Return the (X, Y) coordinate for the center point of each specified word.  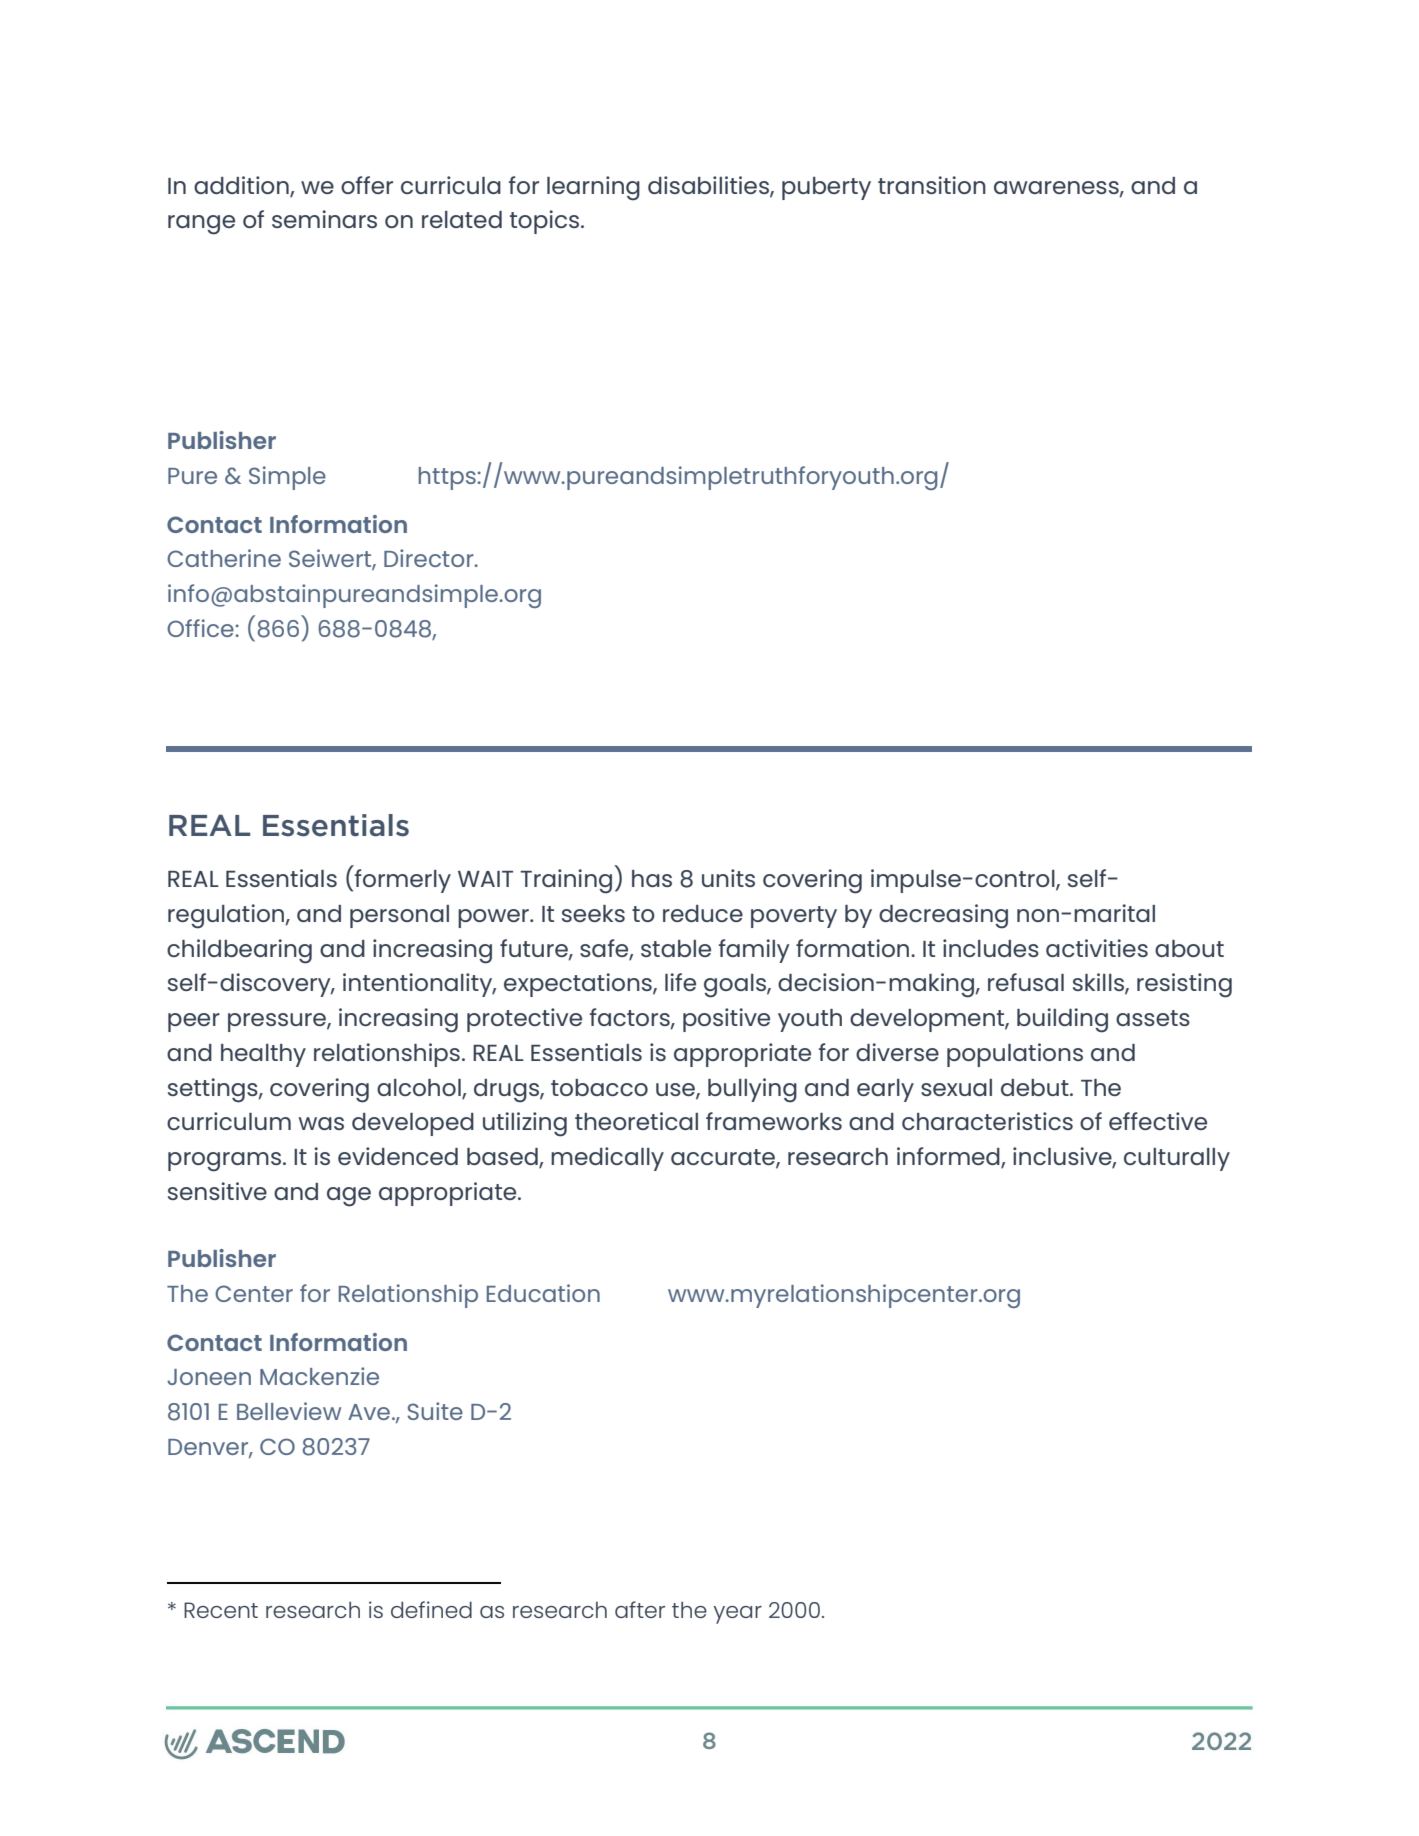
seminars (324, 219)
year (738, 1615)
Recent (221, 1610)
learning (593, 188)
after (640, 1609)
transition (932, 185)
